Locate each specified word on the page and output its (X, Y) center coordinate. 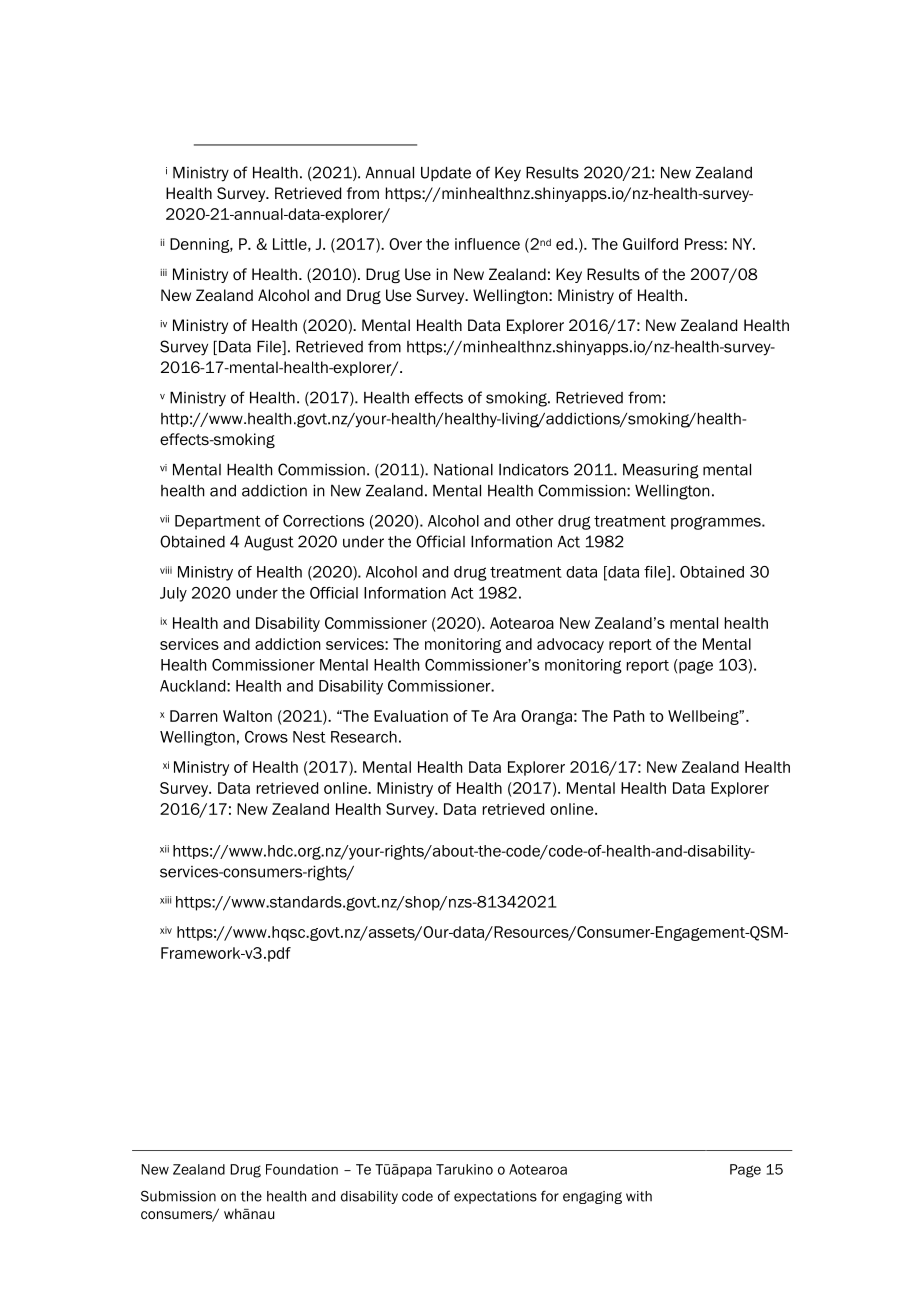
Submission (178, 1196)
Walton (247, 716)
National (463, 470)
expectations (495, 1197)
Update (446, 174)
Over (405, 244)
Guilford (650, 244)
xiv (166, 930)
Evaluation (411, 716)
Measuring (661, 471)
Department (218, 522)
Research (364, 737)
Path (629, 716)
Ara (504, 716)
